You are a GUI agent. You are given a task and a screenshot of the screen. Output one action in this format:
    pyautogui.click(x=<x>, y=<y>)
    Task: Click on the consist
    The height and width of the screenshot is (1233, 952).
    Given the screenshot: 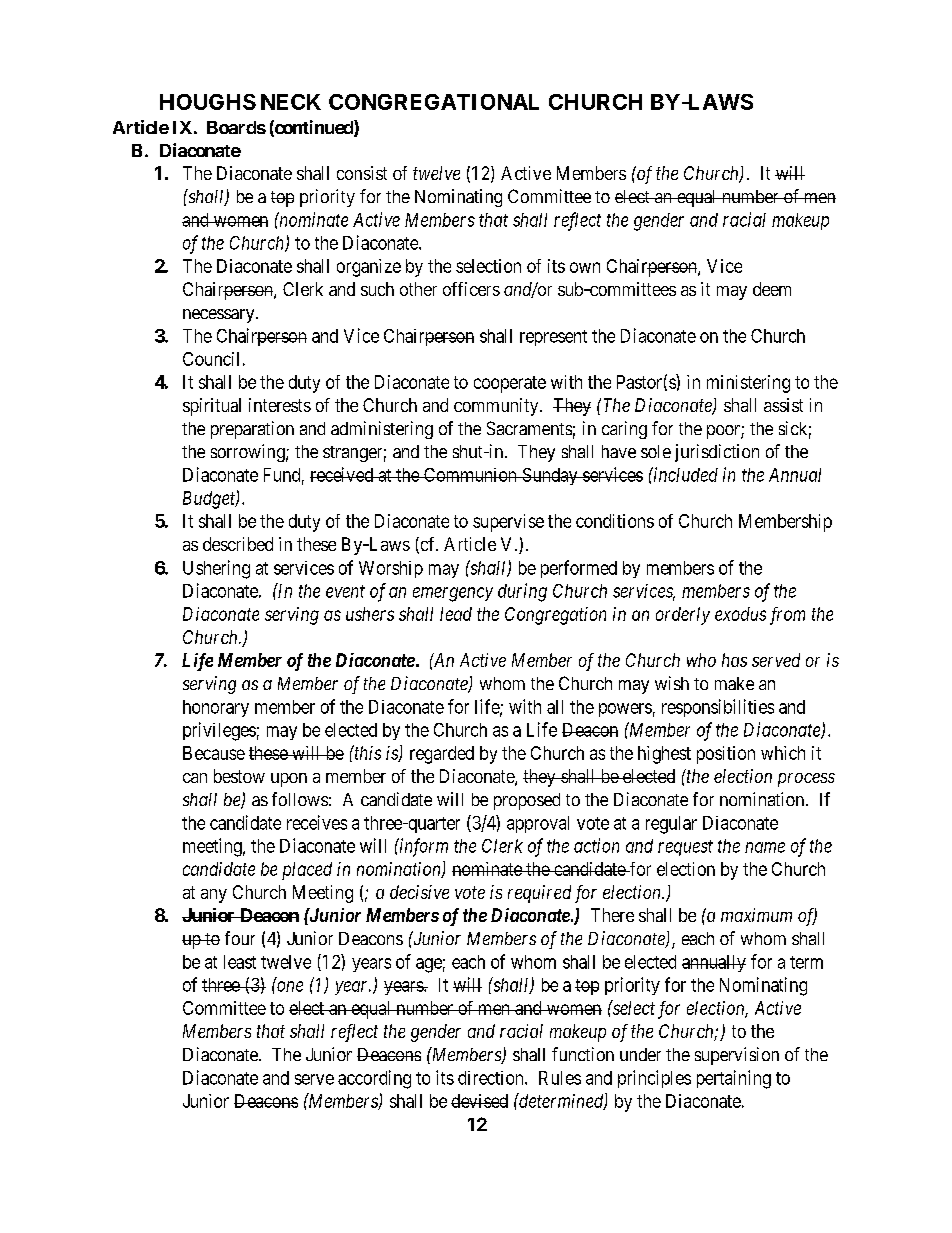 What is the action you would take?
    pyautogui.click(x=362, y=173)
